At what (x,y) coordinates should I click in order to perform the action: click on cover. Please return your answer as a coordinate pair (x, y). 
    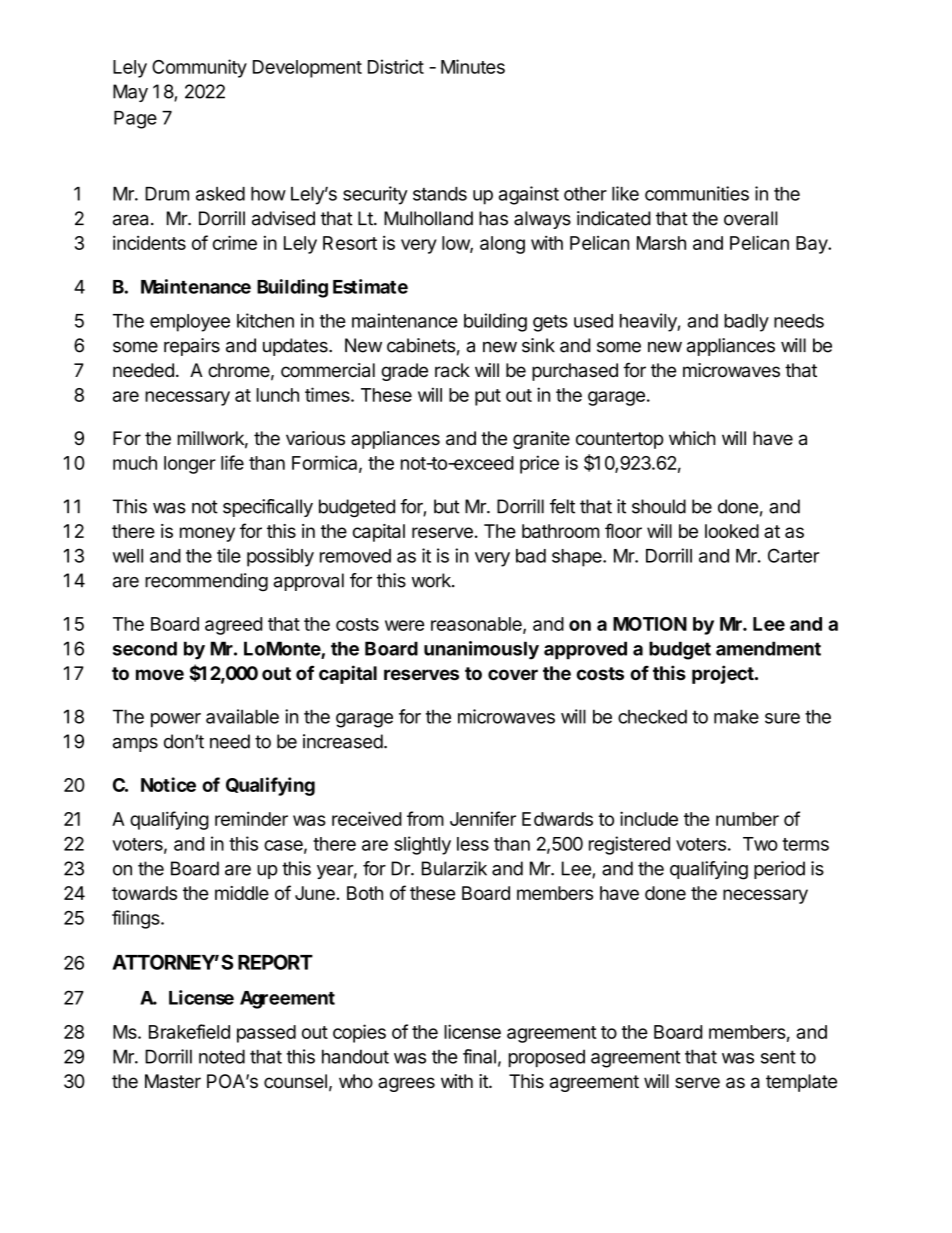
    Looking at the image, I should click on (513, 674).
